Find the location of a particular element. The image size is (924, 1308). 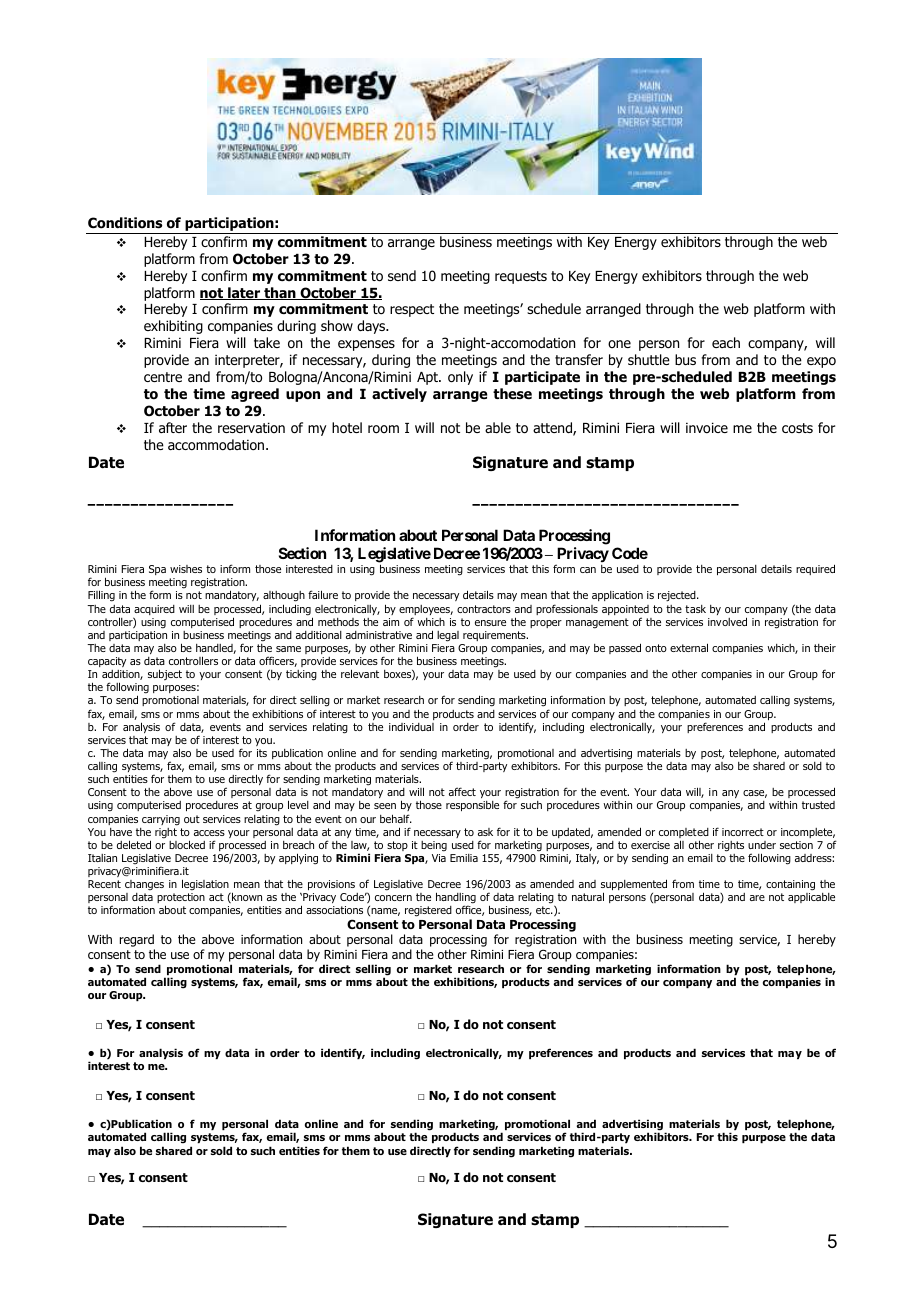

protection is located at coordinates (181, 900).
